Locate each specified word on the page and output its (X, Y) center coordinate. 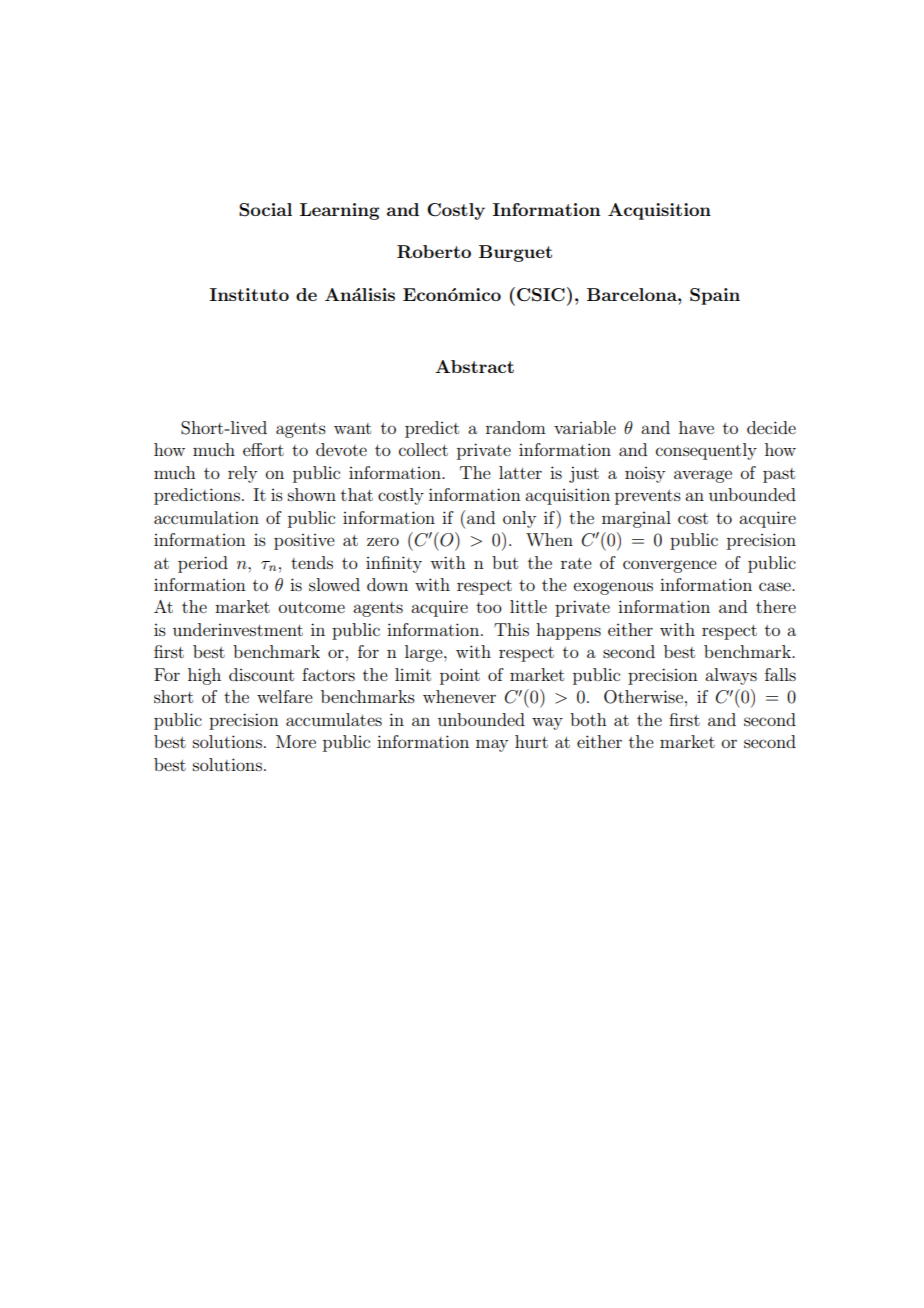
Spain (715, 296)
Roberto (434, 252)
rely (242, 474)
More (296, 741)
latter (520, 472)
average (703, 476)
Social (265, 210)
